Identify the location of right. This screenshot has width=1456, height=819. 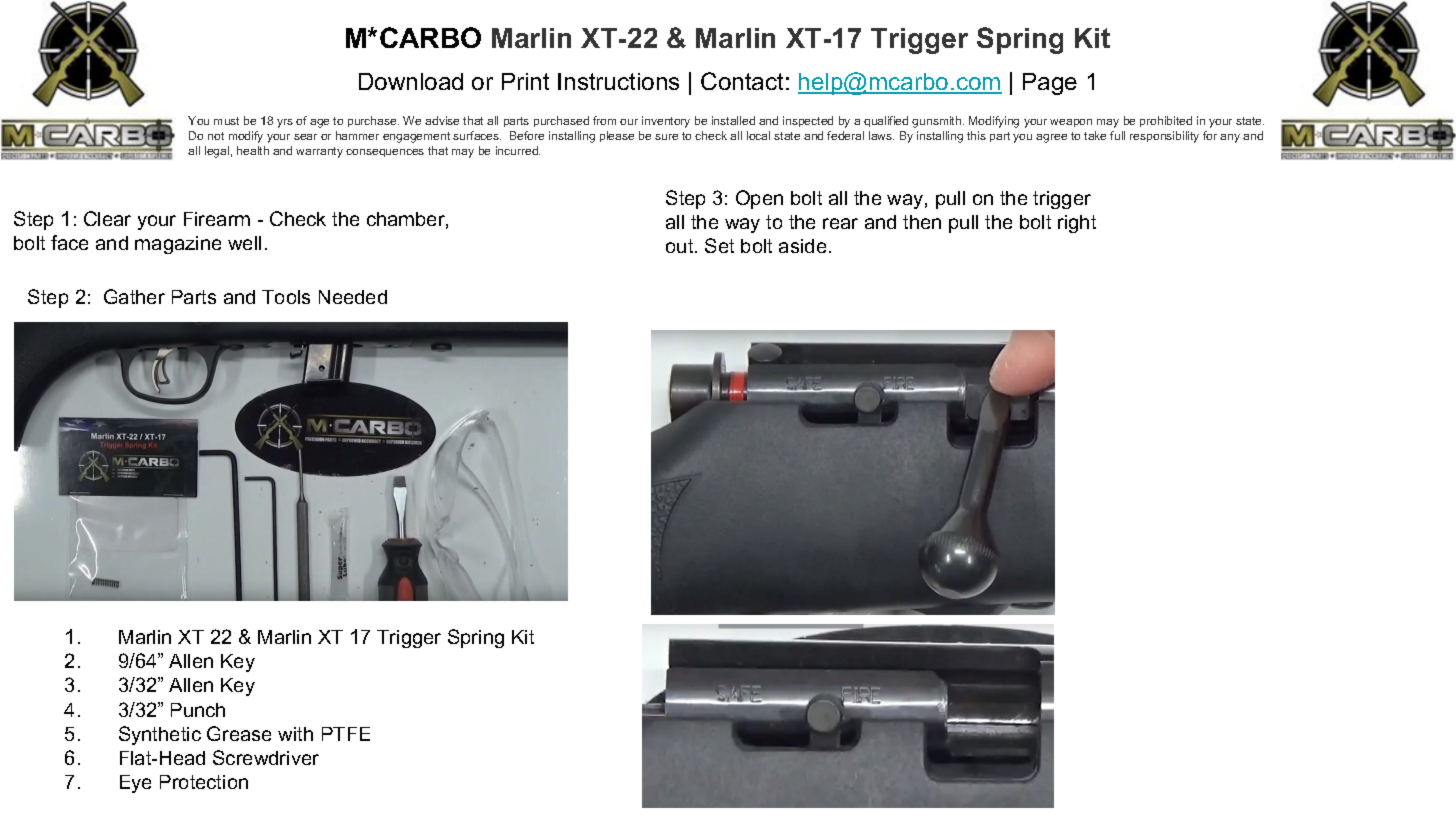
(1077, 224).
